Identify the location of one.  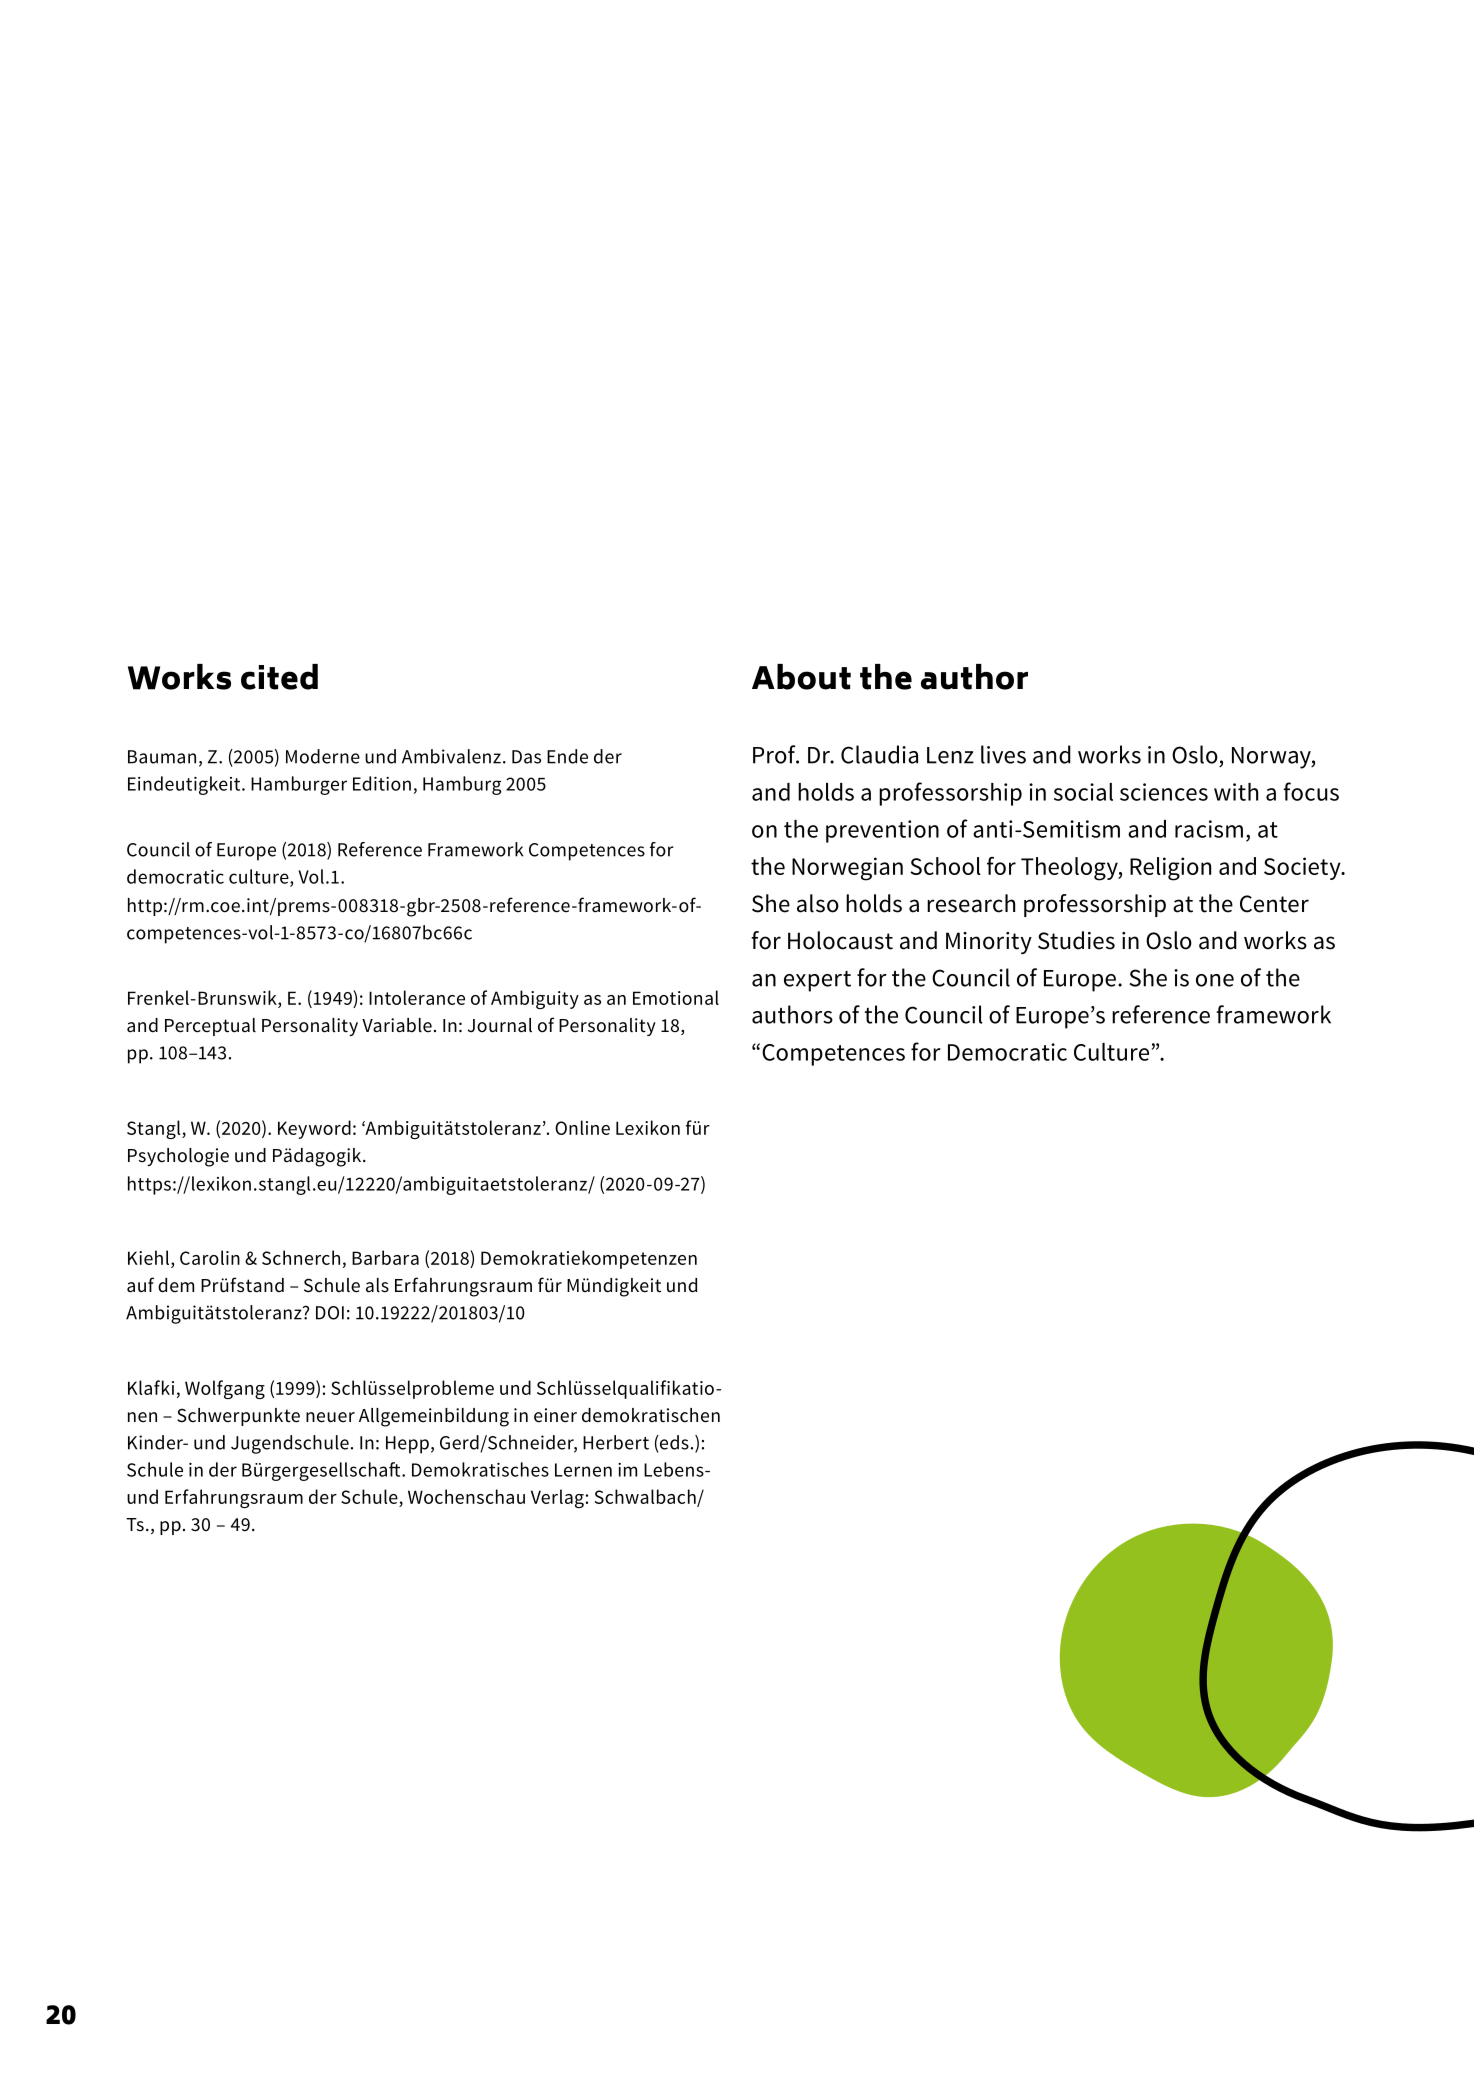
(1215, 980).
